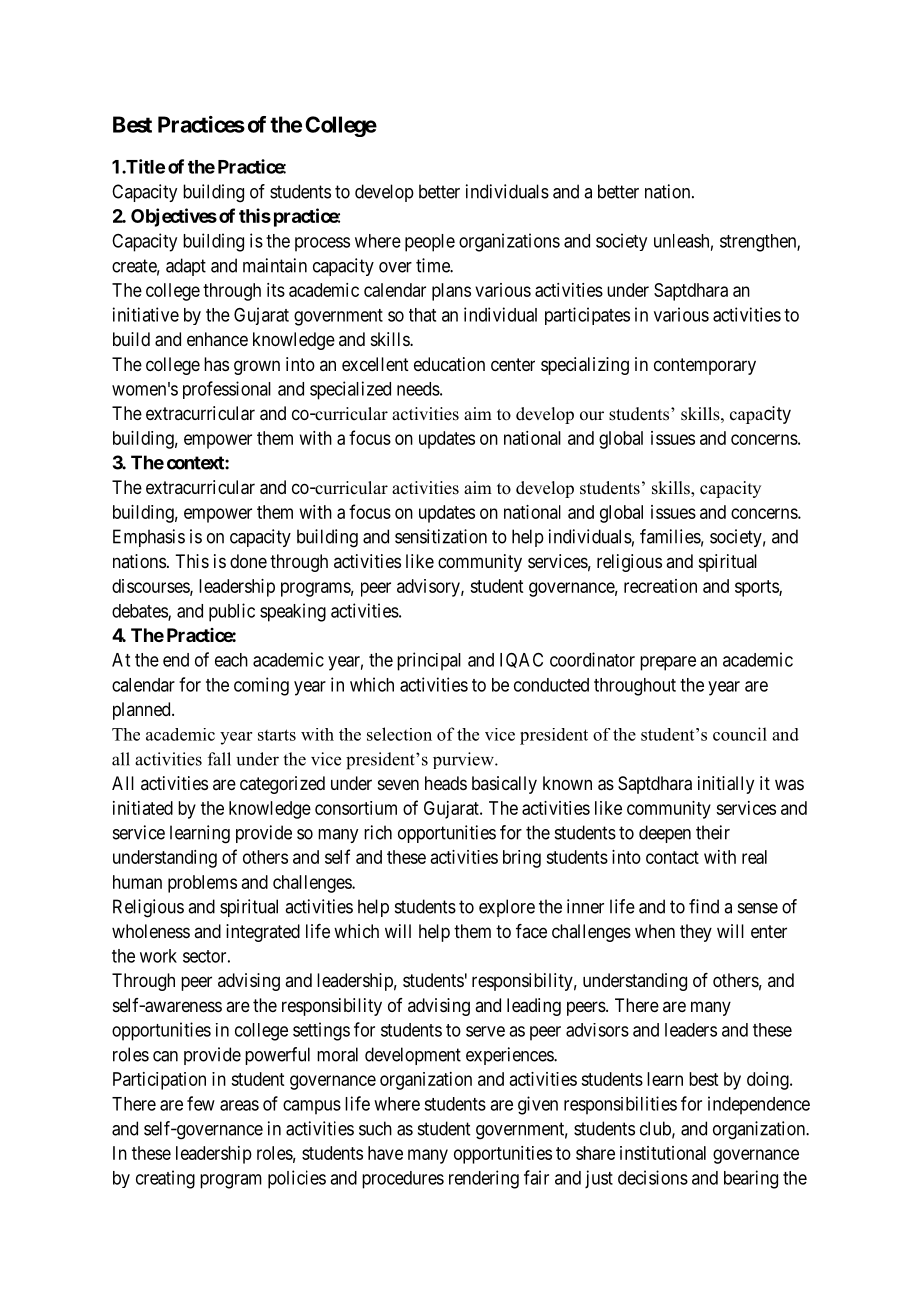 This page has width=924, height=1308. Describe the element at coordinates (451, 292) in the page. I see `plans` at that location.
